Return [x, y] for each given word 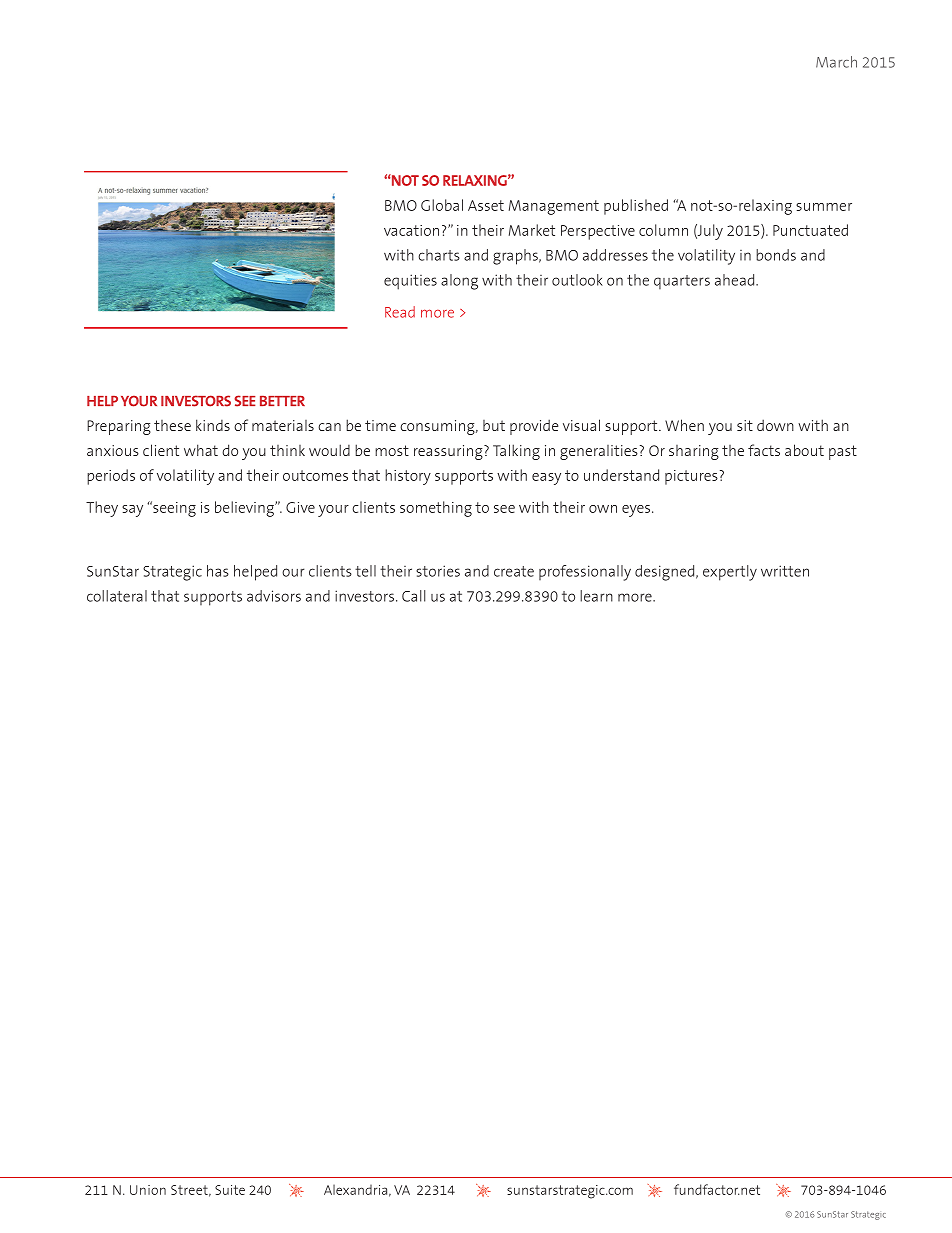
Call [413, 596]
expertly [730, 573]
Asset [486, 205]
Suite [230, 1190]
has [218, 571]
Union [148, 1190]
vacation [411, 230]
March [836, 62]
